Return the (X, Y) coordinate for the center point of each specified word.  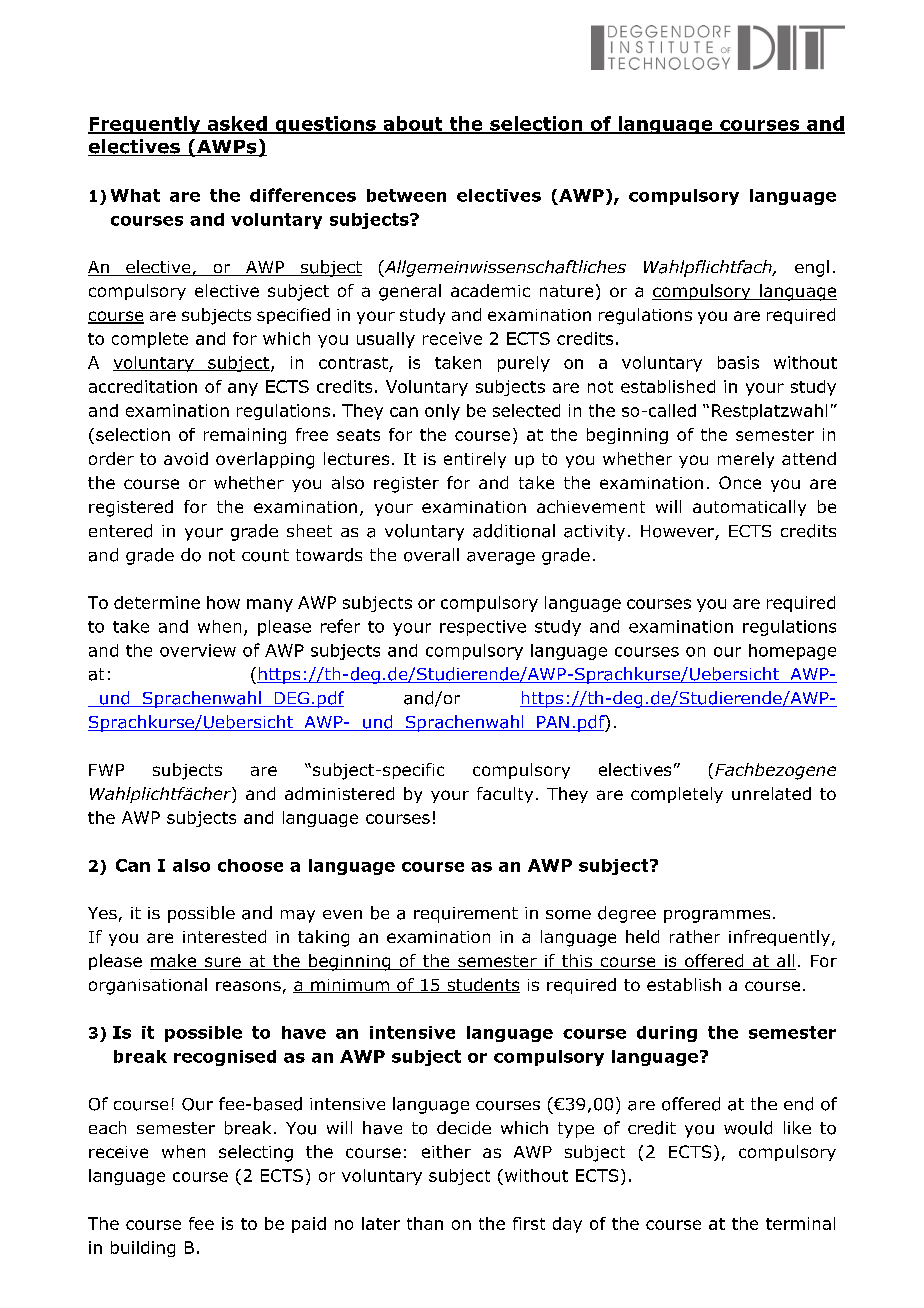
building (143, 1249)
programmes (717, 916)
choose (250, 865)
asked (237, 124)
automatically (749, 508)
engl (812, 268)
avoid (186, 458)
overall (431, 555)
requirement (466, 915)
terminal (800, 1223)
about (413, 124)
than (425, 1223)
